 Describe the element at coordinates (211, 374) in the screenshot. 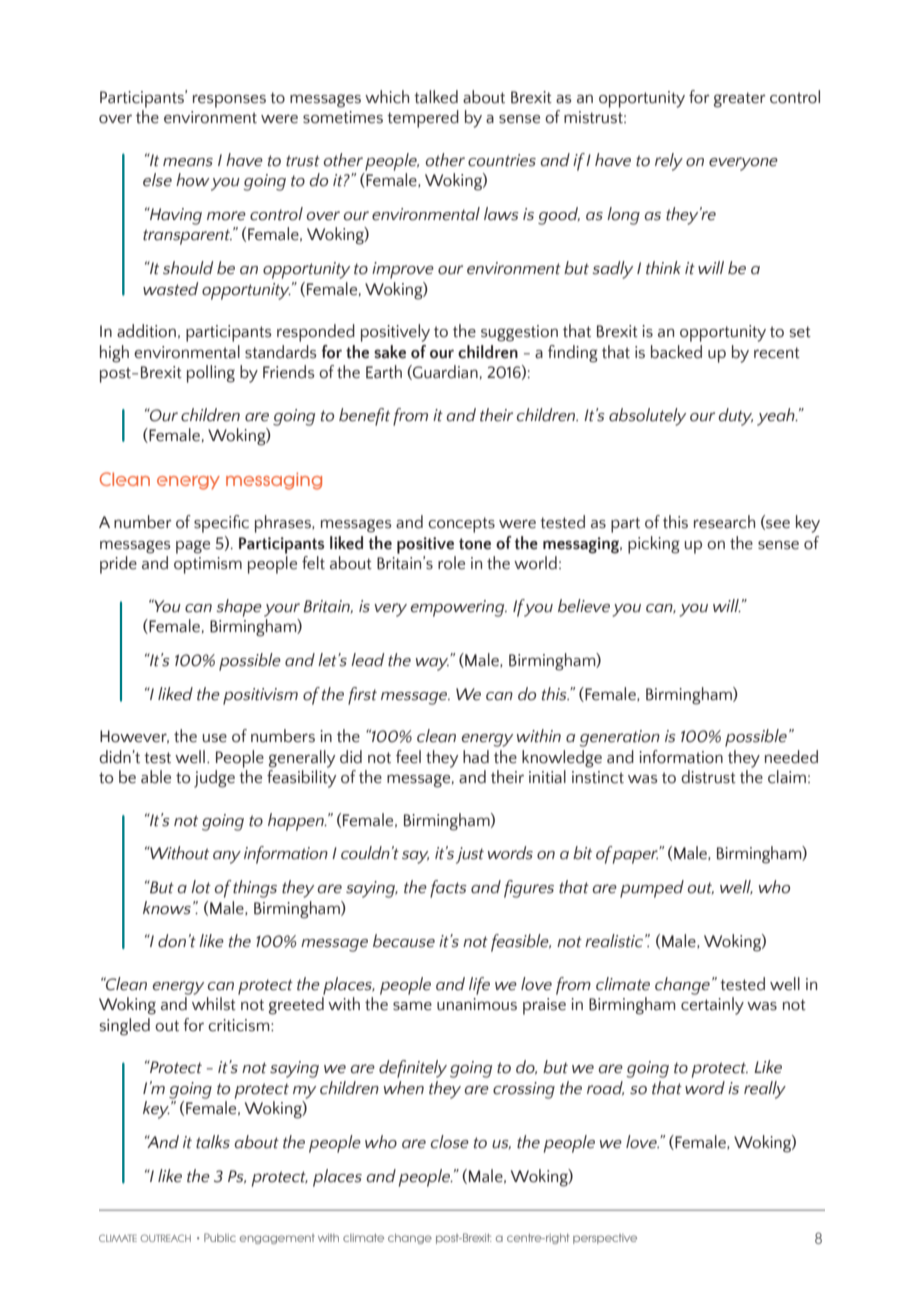

I see `polling` at that location.
